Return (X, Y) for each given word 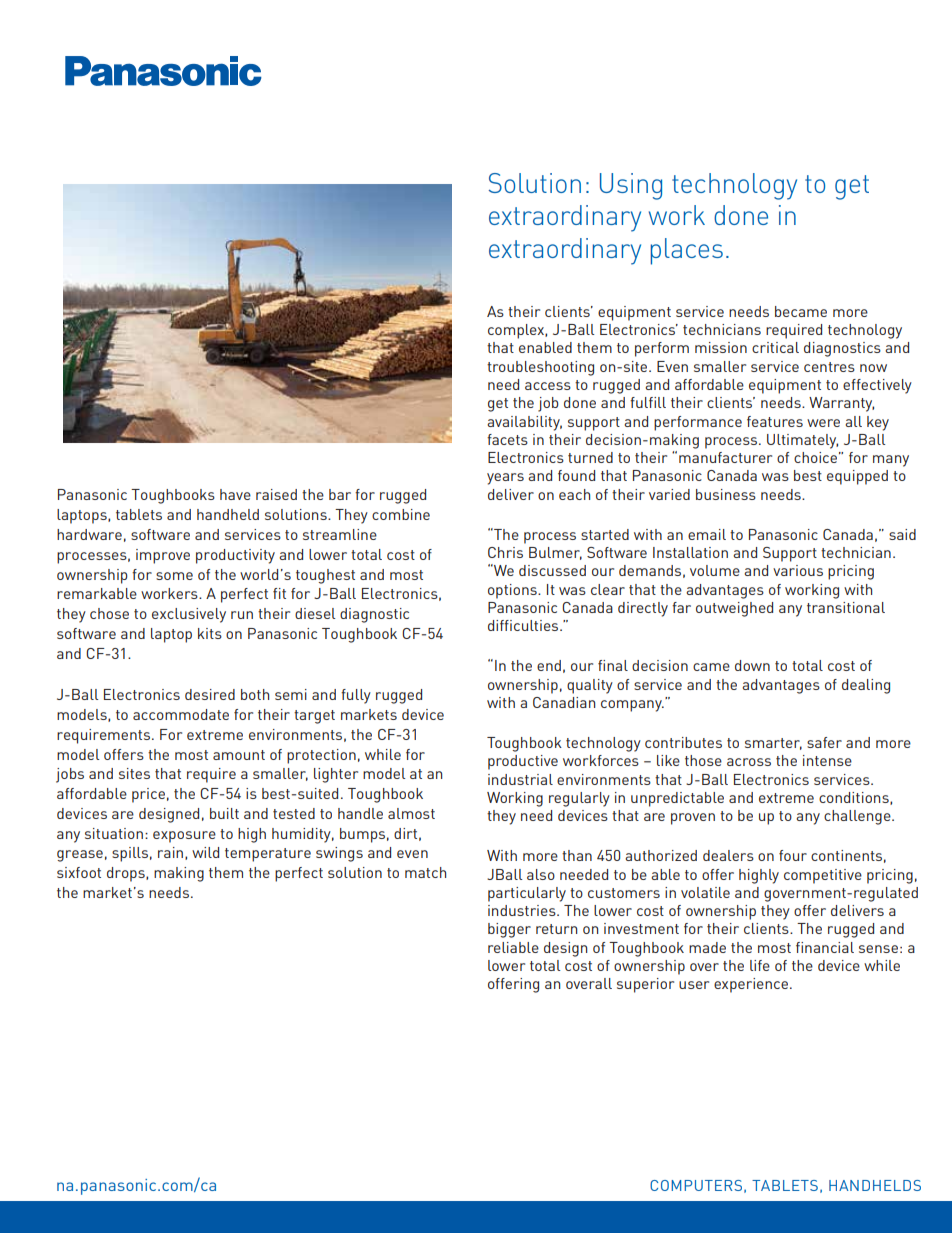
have (235, 494)
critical (775, 347)
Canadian (564, 702)
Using (631, 186)
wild (205, 852)
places (686, 251)
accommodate (181, 714)
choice (815, 457)
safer (824, 742)
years (505, 479)
